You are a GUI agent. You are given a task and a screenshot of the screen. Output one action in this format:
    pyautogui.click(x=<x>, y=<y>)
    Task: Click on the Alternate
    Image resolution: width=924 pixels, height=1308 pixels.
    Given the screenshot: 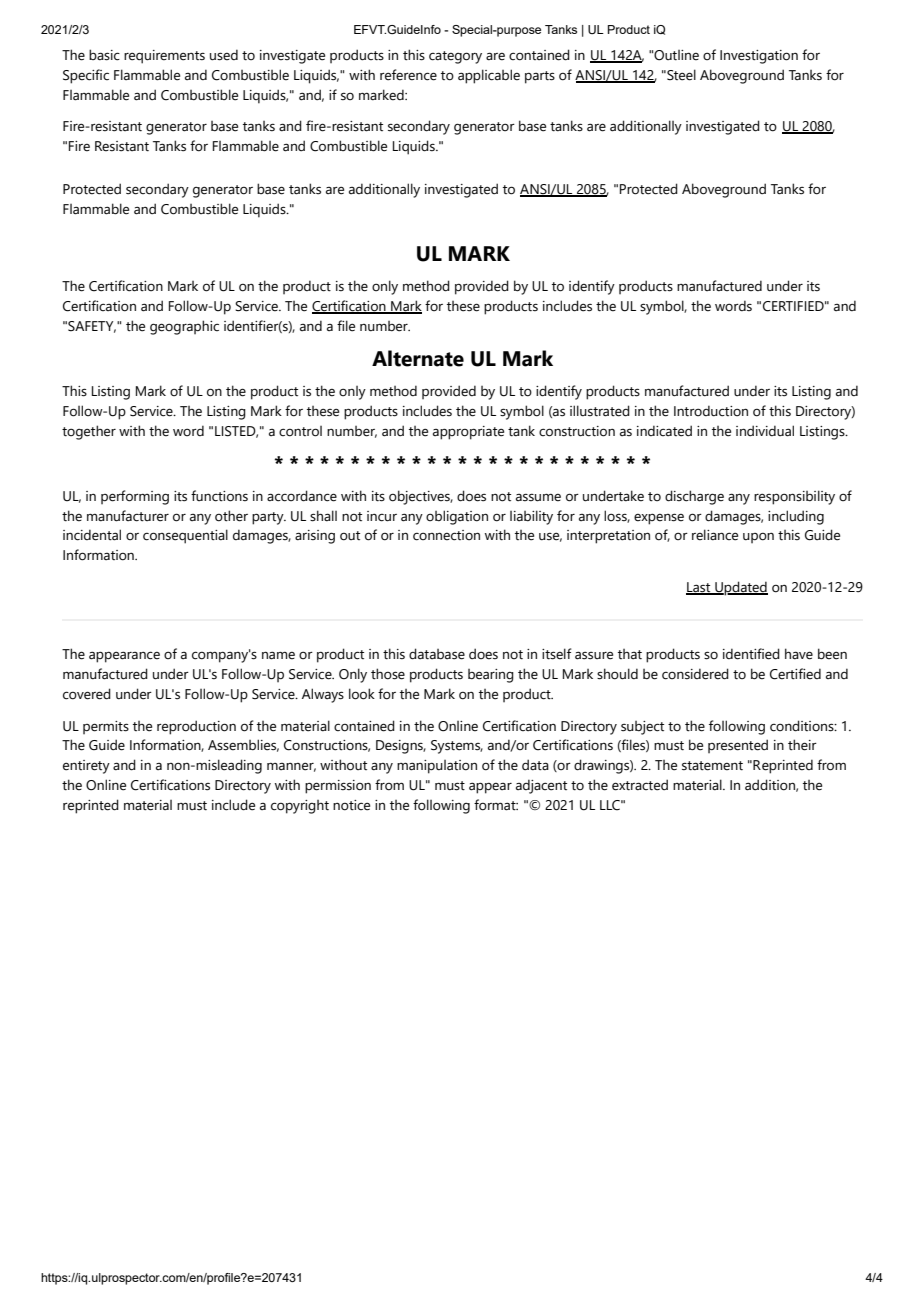 What is the action you would take?
    pyautogui.click(x=418, y=358)
